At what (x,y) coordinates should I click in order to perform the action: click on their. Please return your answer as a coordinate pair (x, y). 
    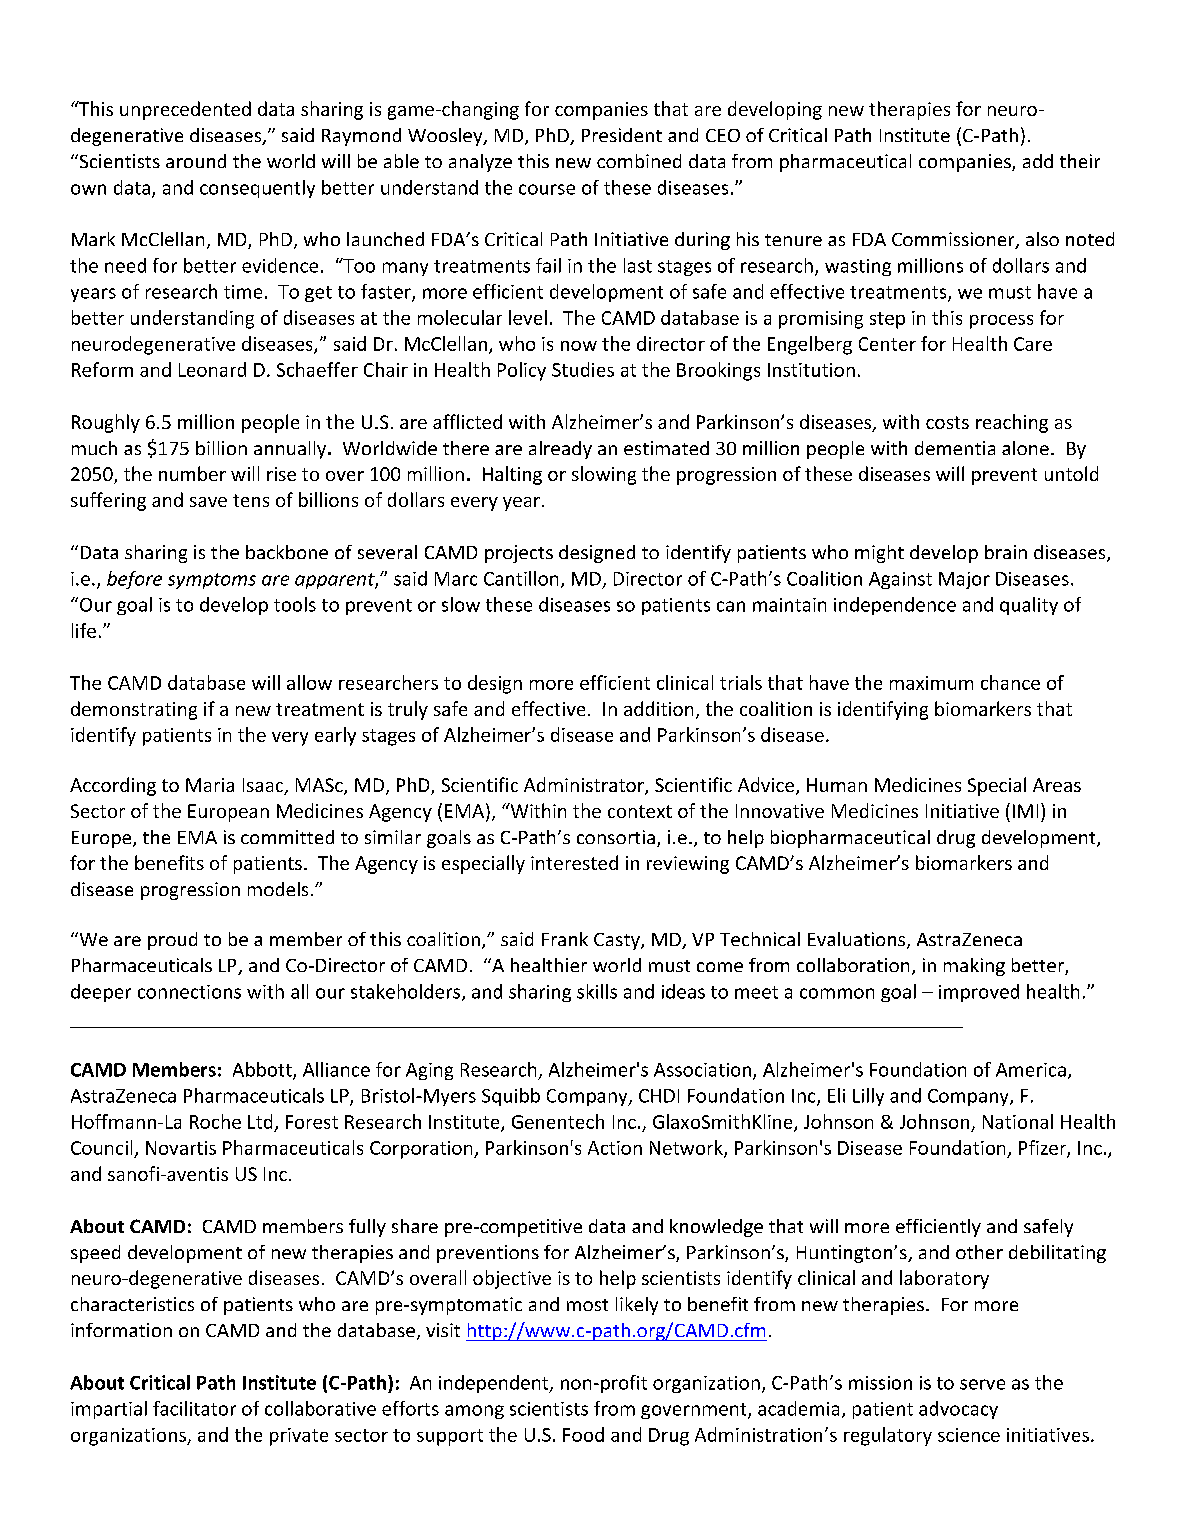
    Looking at the image, I should click on (1080, 161).
